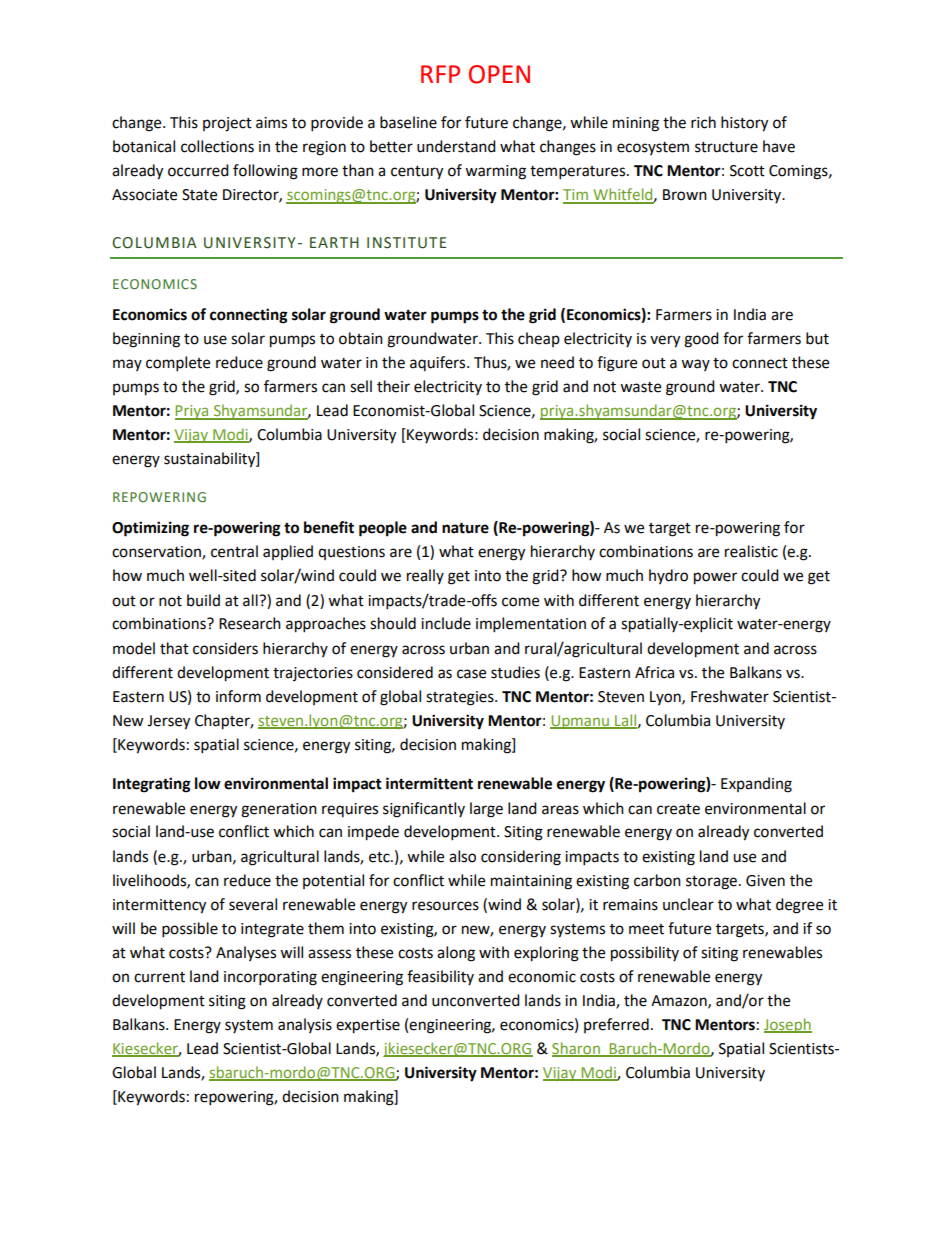 The width and height of the document is (952, 1233). What do you see at coordinates (678, 809) in the document?
I see `create` at bounding box center [678, 809].
